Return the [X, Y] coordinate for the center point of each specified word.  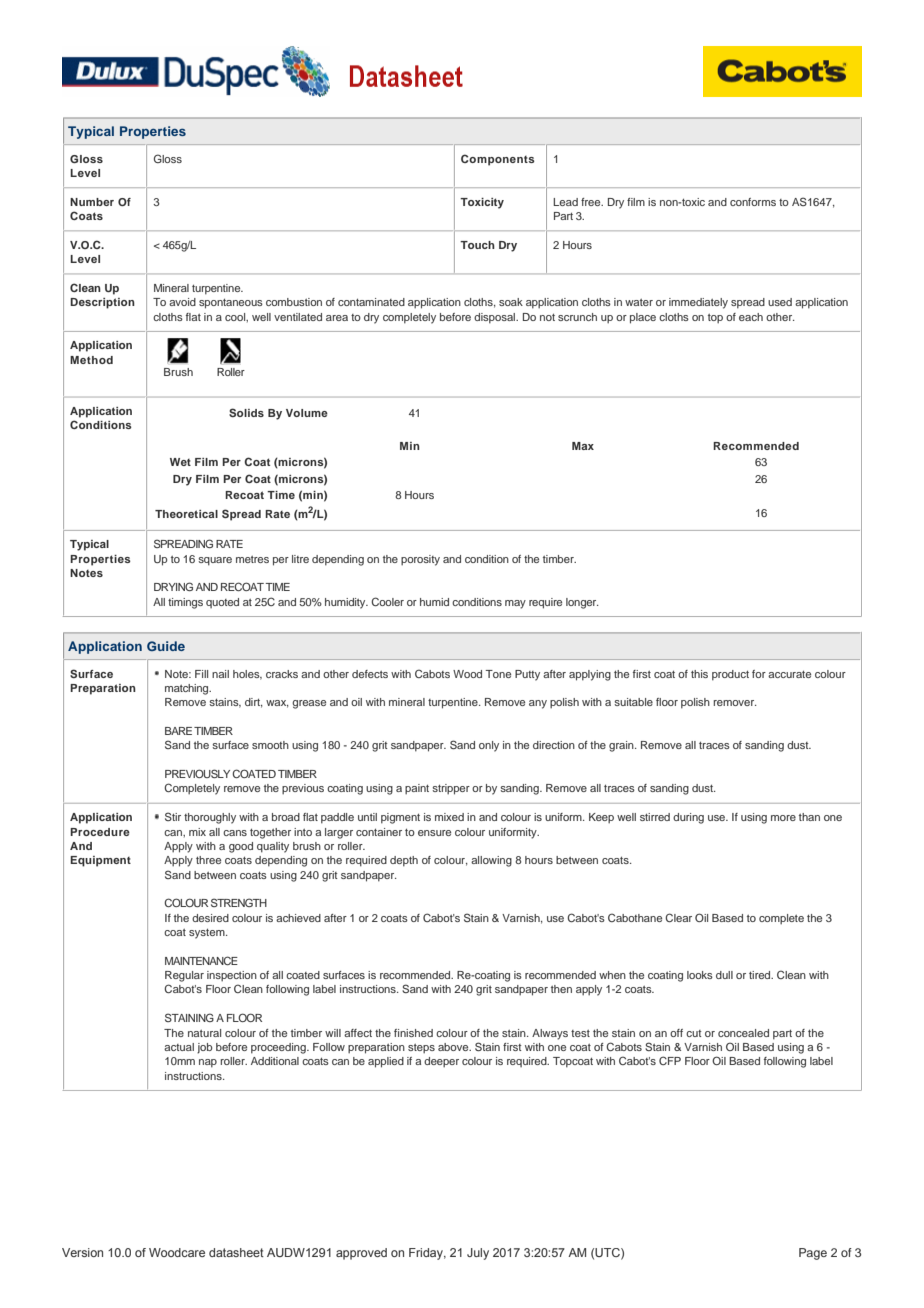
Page [813, 1254]
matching [188, 689]
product [730, 675]
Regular [184, 976]
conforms [753, 202]
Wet [180, 462]
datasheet [236, 1252]
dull [724, 975]
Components [498, 160]
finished [413, 1033]
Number [92, 202]
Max [583, 446]
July [478, 1254]
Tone [498, 674]
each [751, 317]
